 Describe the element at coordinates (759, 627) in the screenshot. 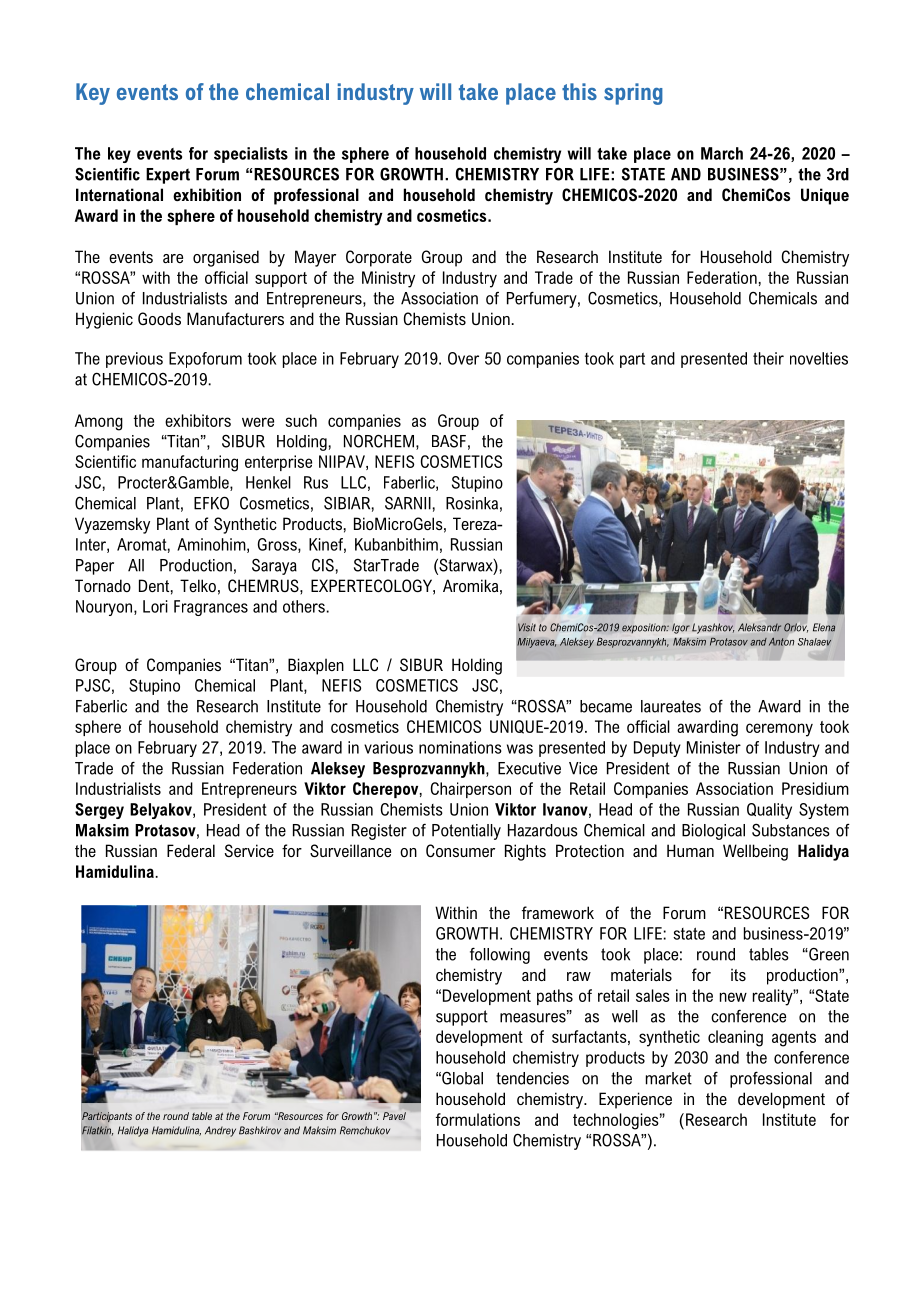

I see `Aleksandr` at that location.
